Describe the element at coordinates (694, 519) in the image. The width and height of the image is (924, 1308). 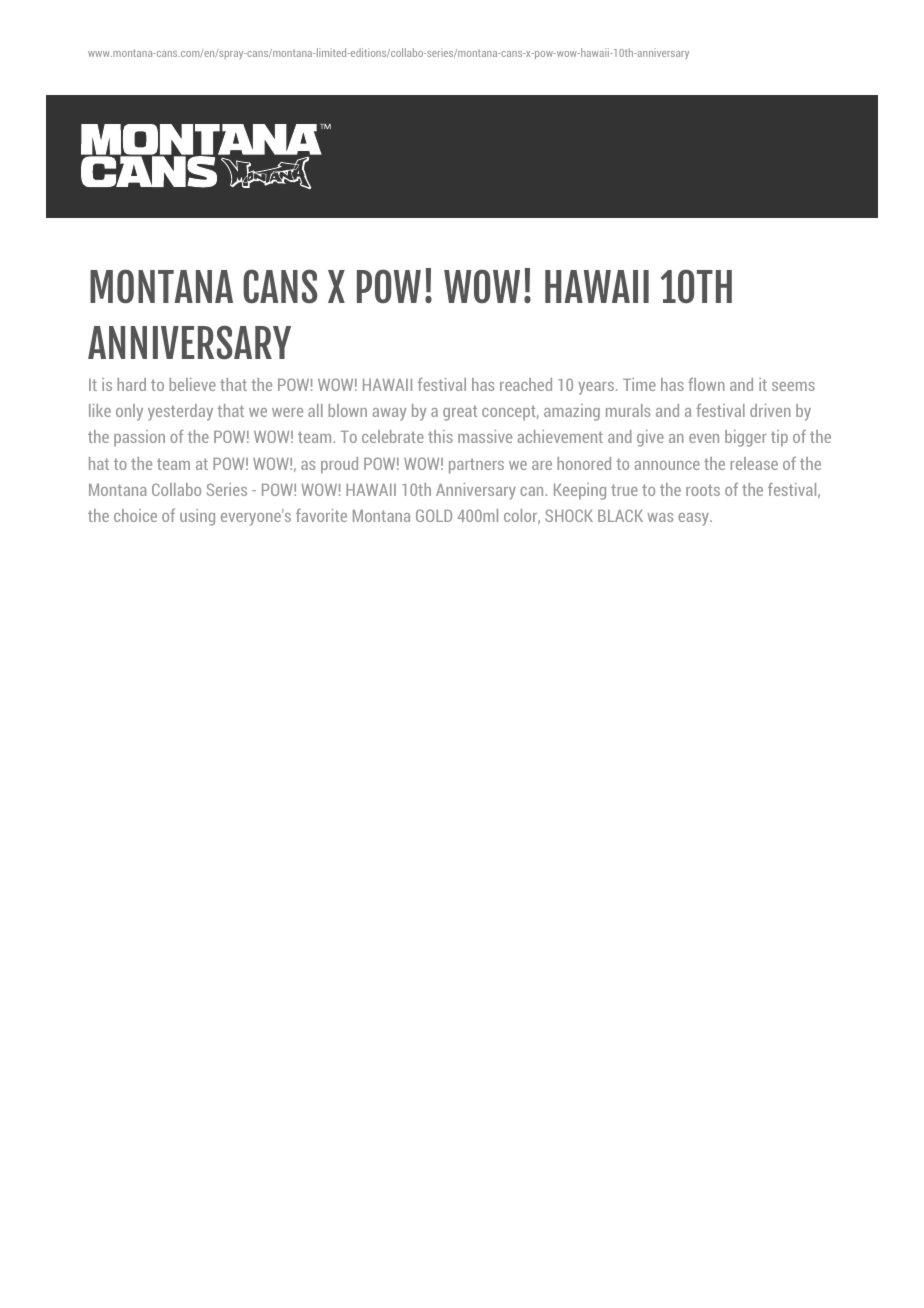
I see `easy` at that location.
